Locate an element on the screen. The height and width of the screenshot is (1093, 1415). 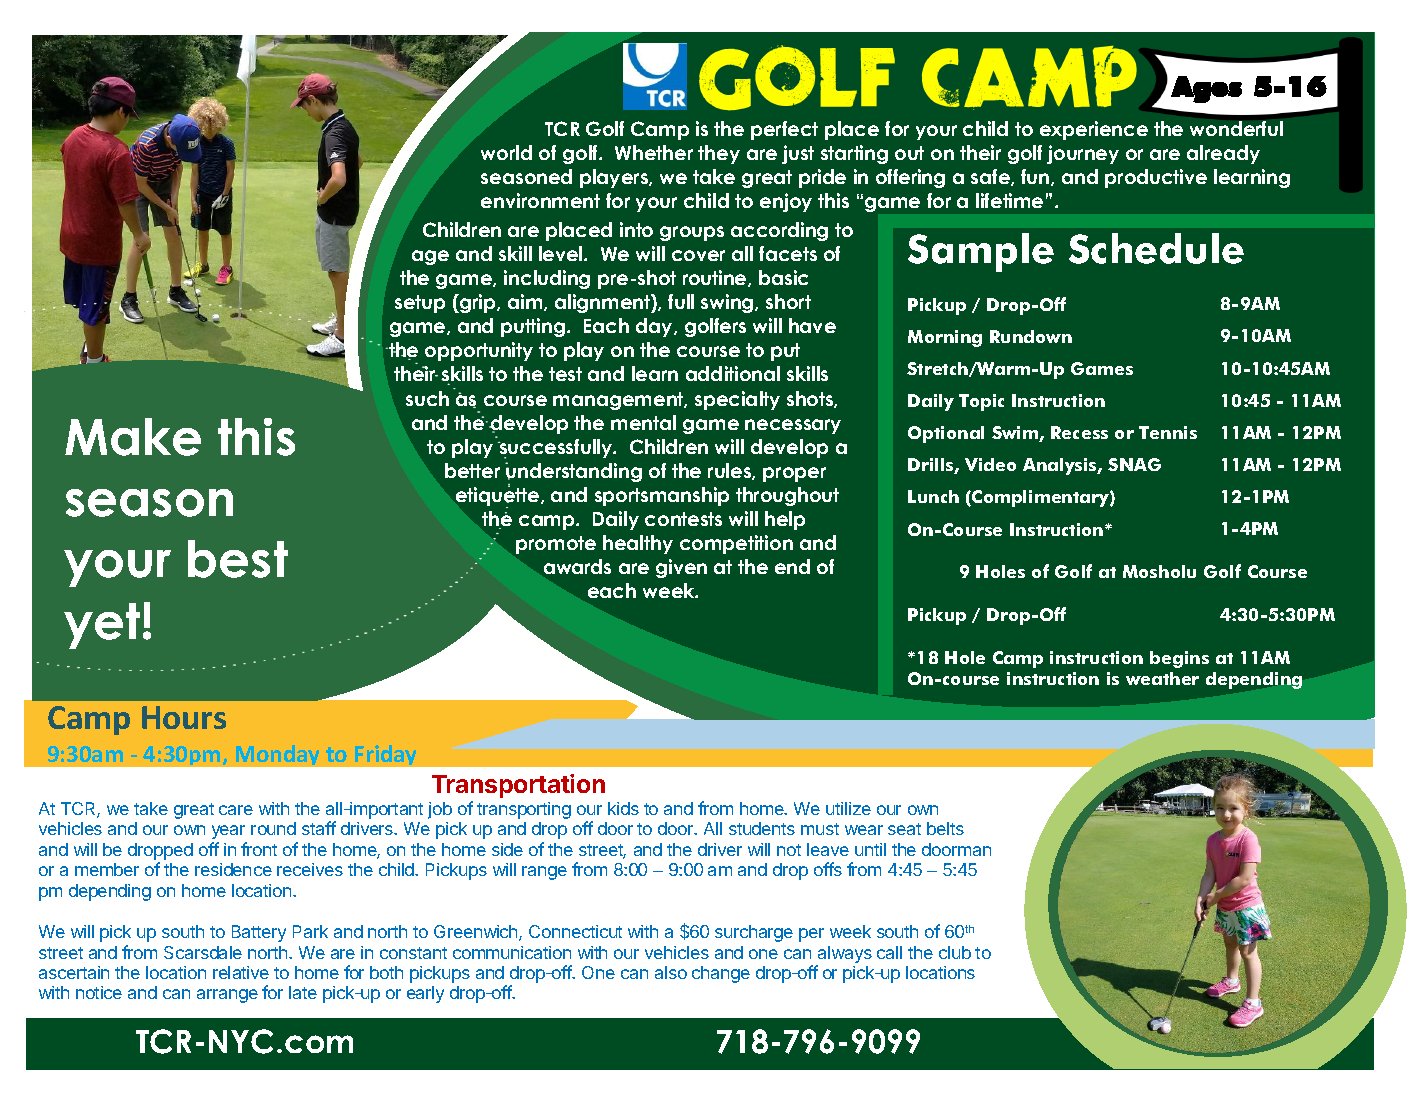
world is located at coordinates (506, 152).
